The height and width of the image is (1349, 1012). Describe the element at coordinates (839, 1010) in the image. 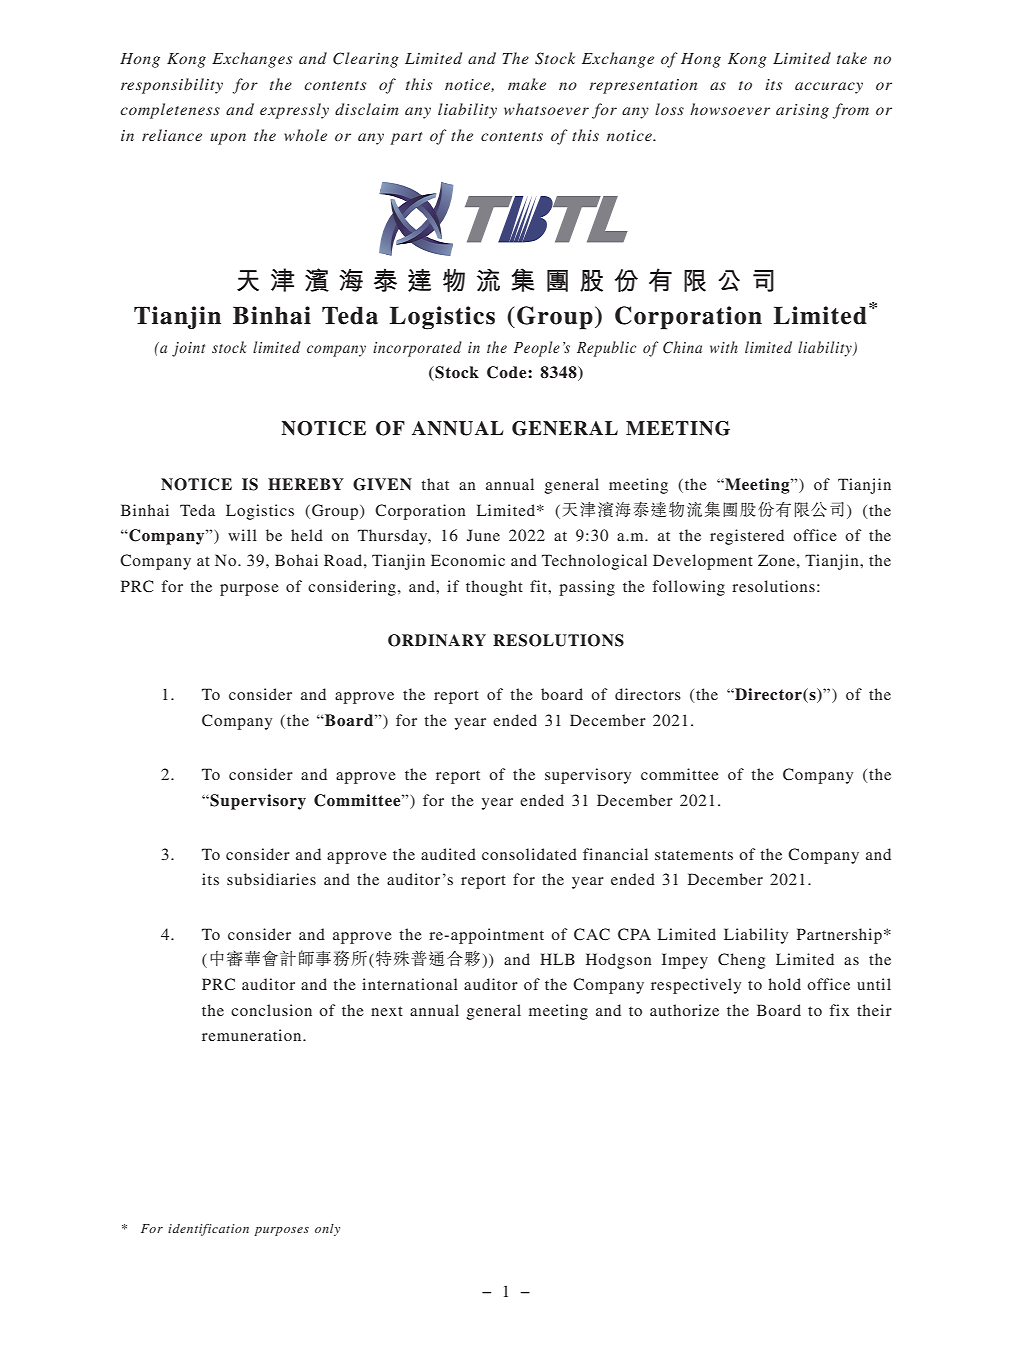

I see `fix` at that location.
